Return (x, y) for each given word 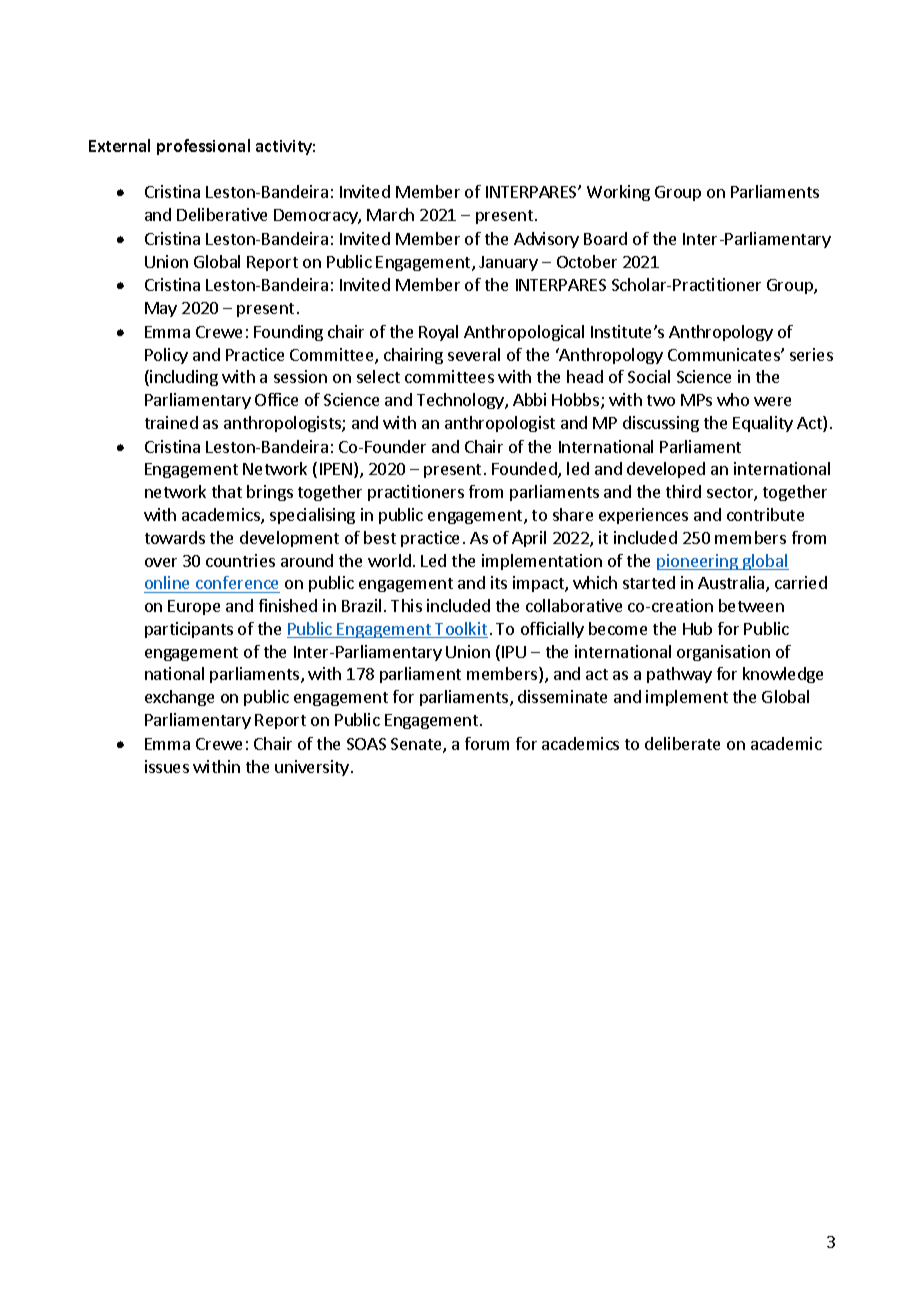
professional (203, 147)
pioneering (698, 562)
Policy (166, 356)
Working (618, 193)
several (474, 354)
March (390, 214)
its (499, 582)
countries (240, 560)
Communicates (725, 354)
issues (167, 766)
